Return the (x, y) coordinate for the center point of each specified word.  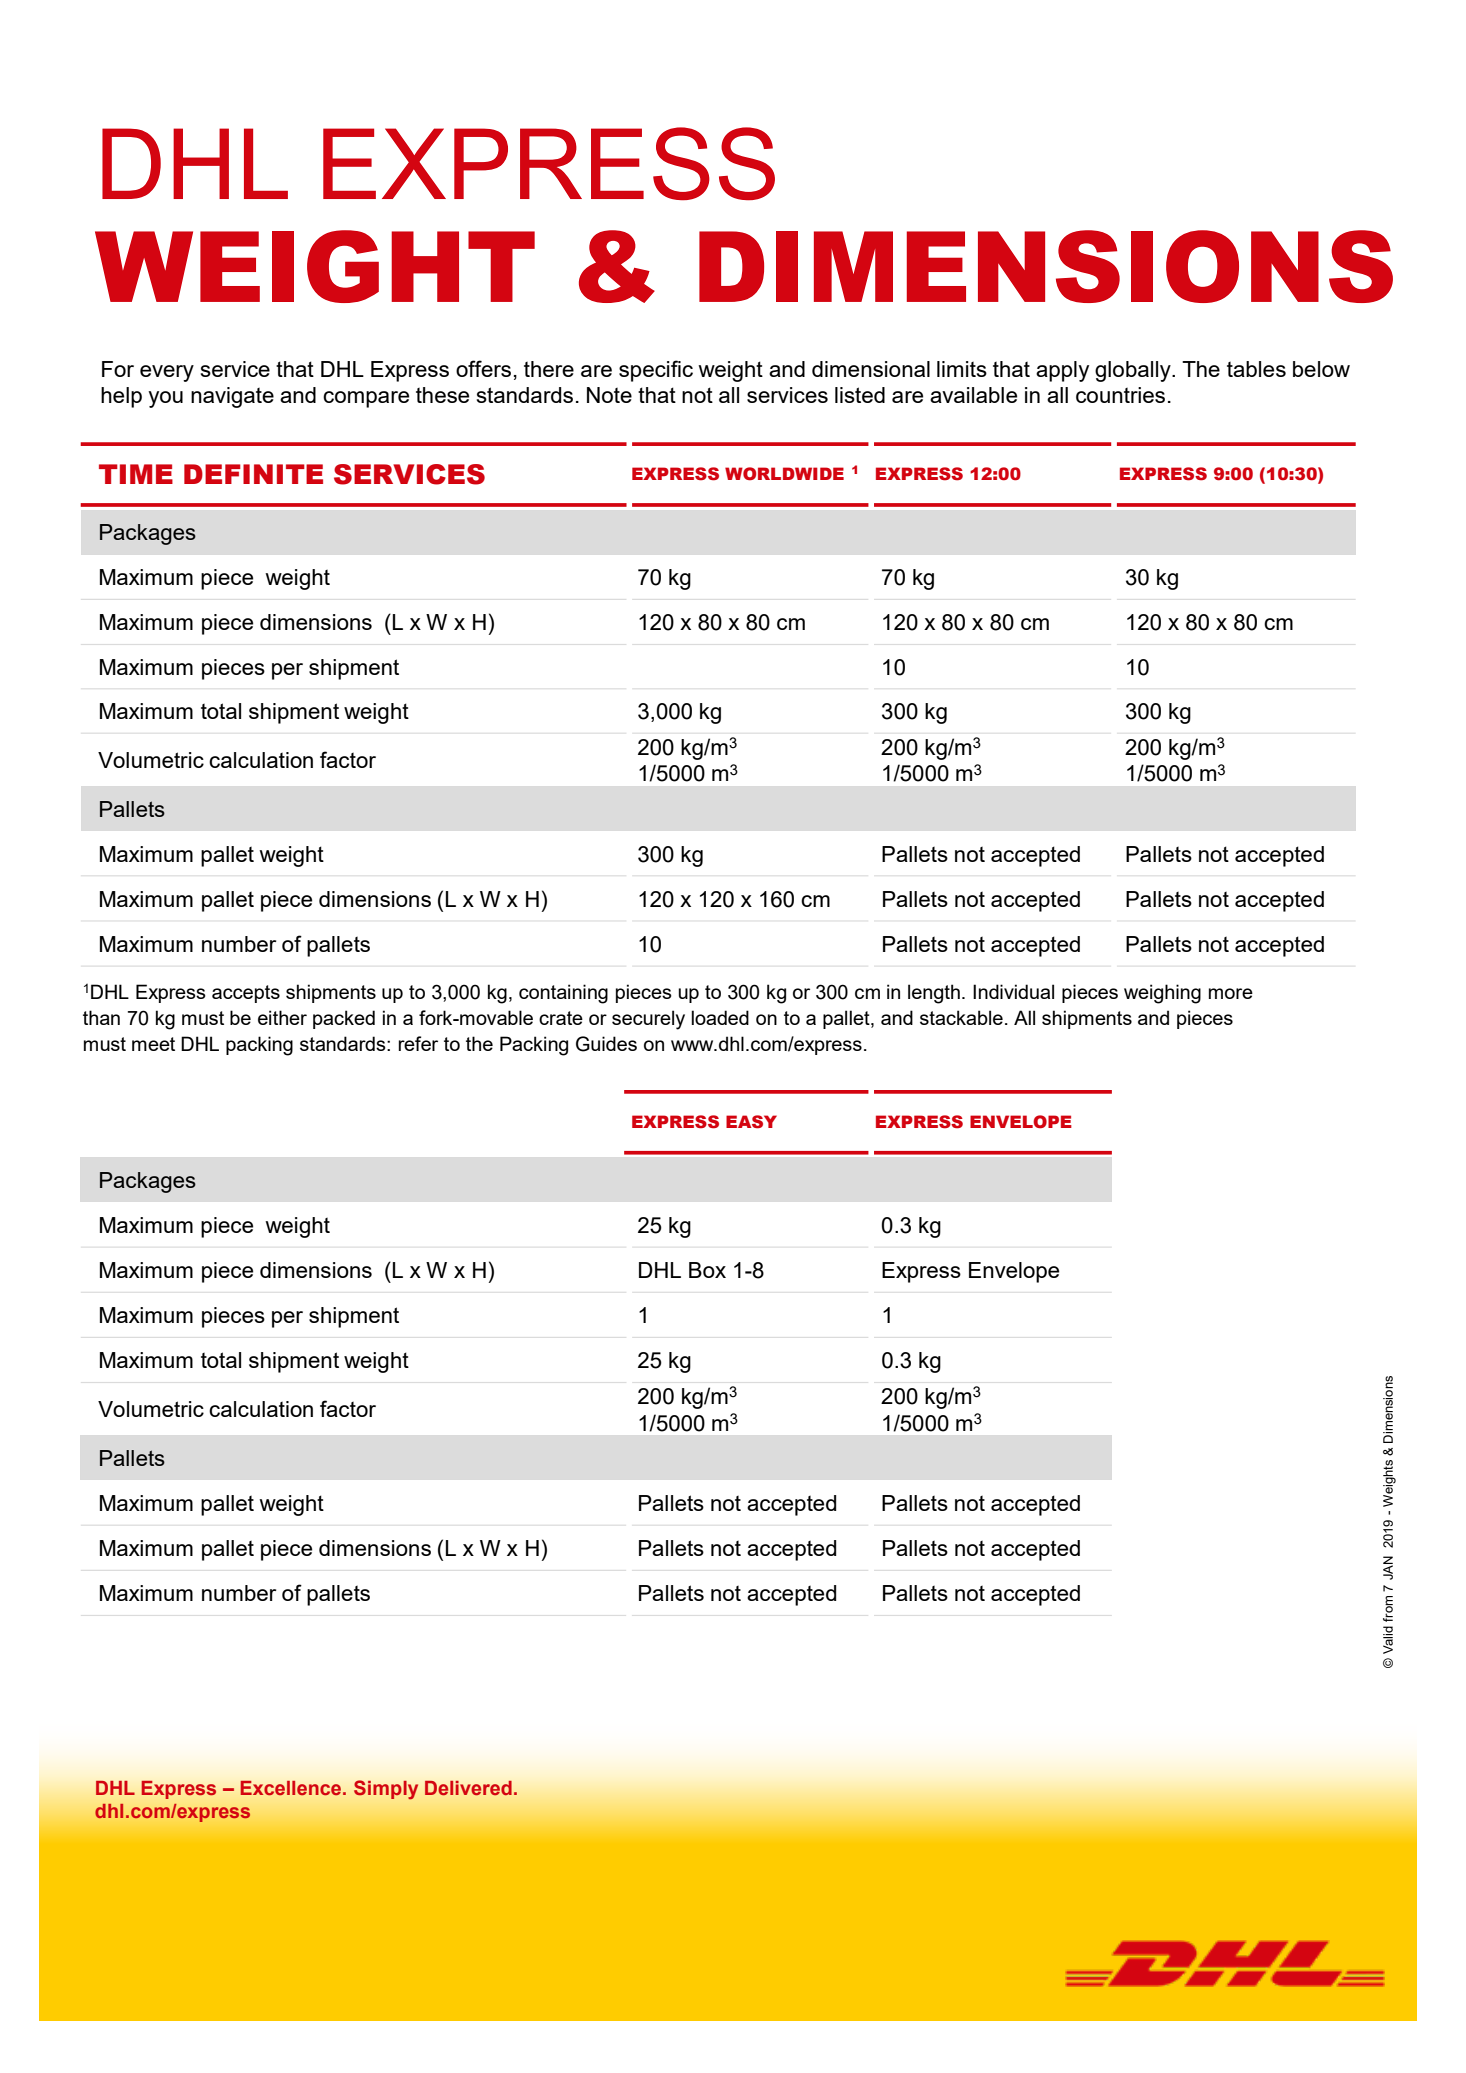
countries (1120, 395)
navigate (232, 397)
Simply (386, 1790)
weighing (1162, 994)
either (282, 1017)
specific (656, 371)
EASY (751, 1122)
